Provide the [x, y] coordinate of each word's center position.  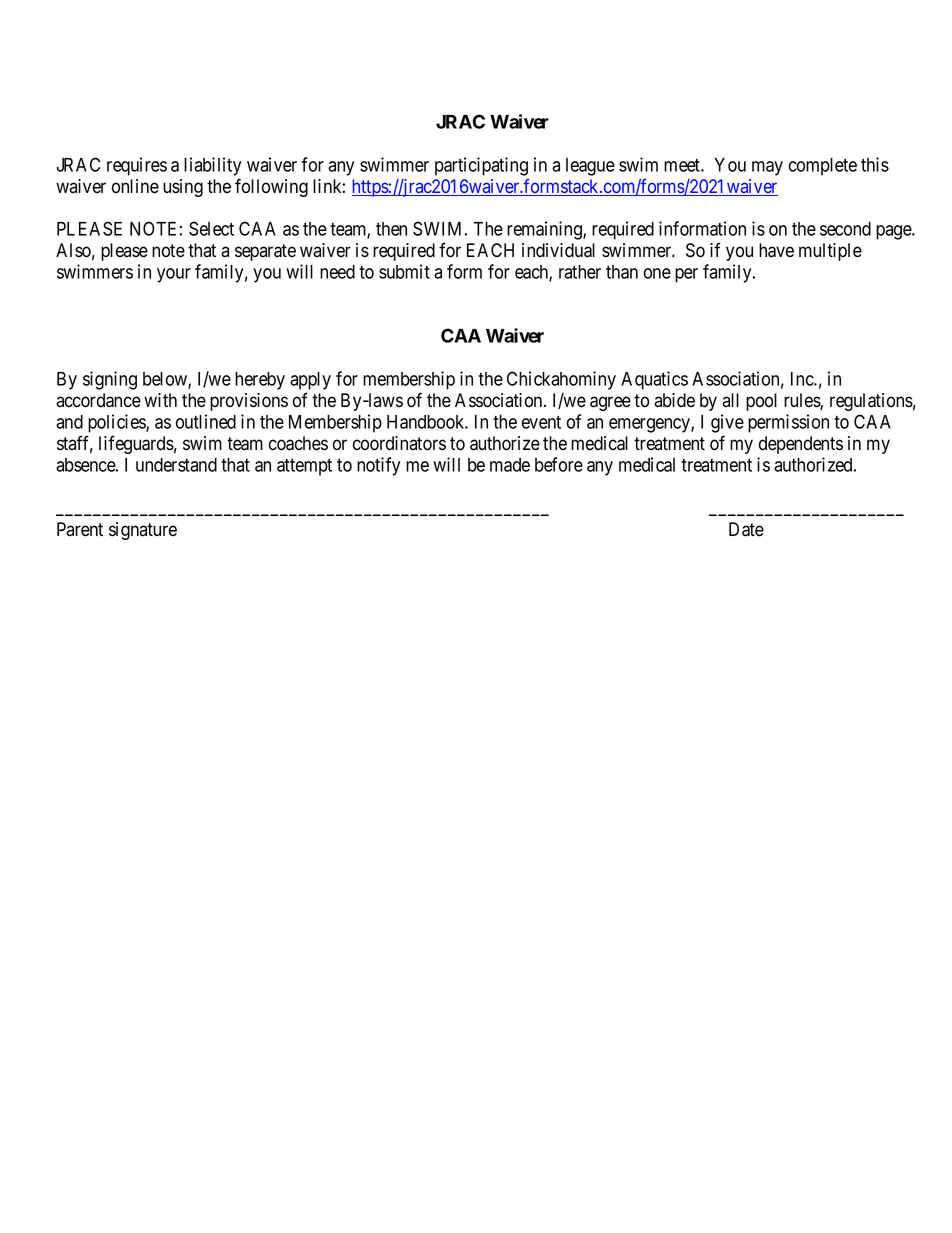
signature [143, 531]
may [767, 168]
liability [212, 166]
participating [481, 166]
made [510, 465]
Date [746, 529]
